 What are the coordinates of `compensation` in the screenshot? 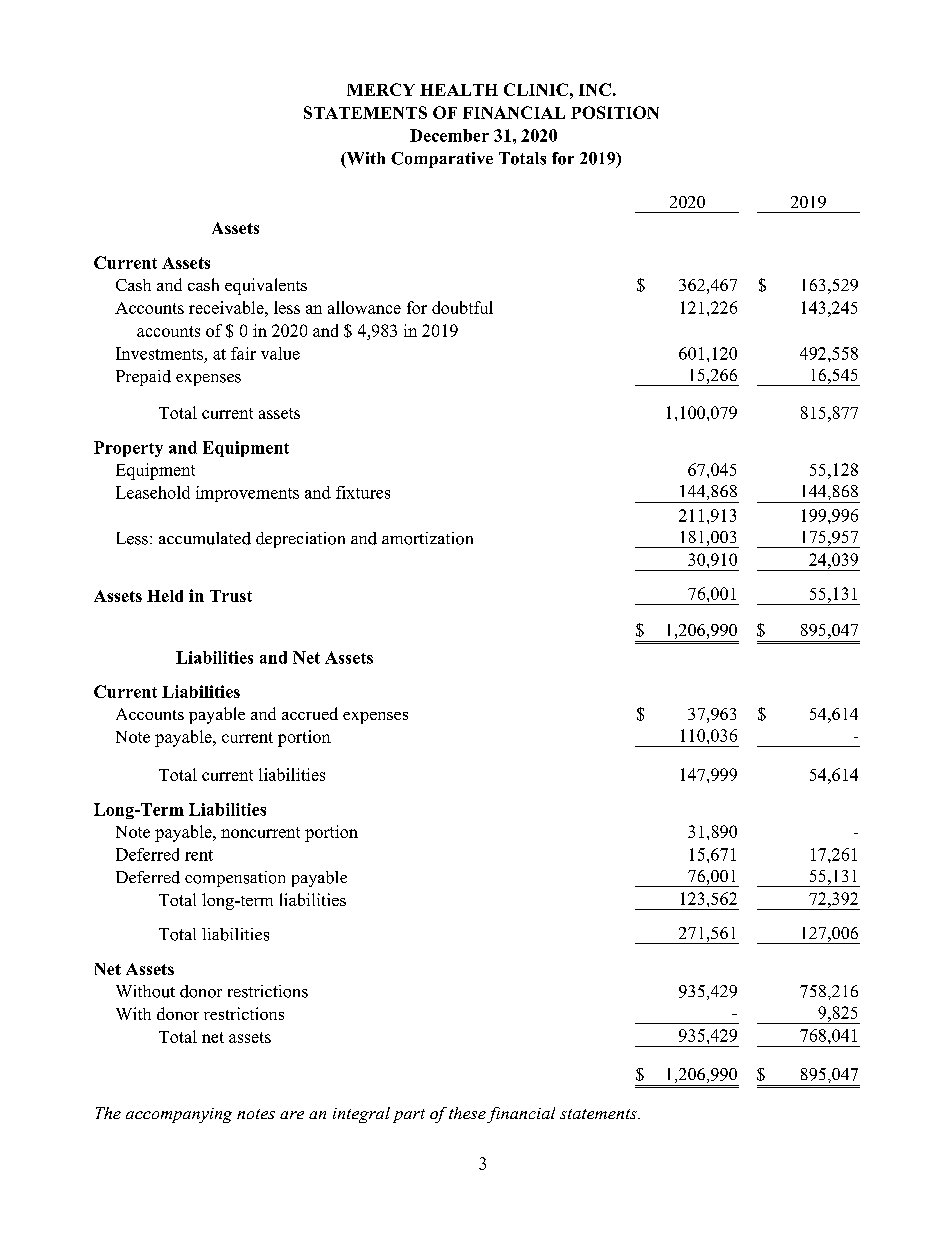 It's located at (235, 879).
